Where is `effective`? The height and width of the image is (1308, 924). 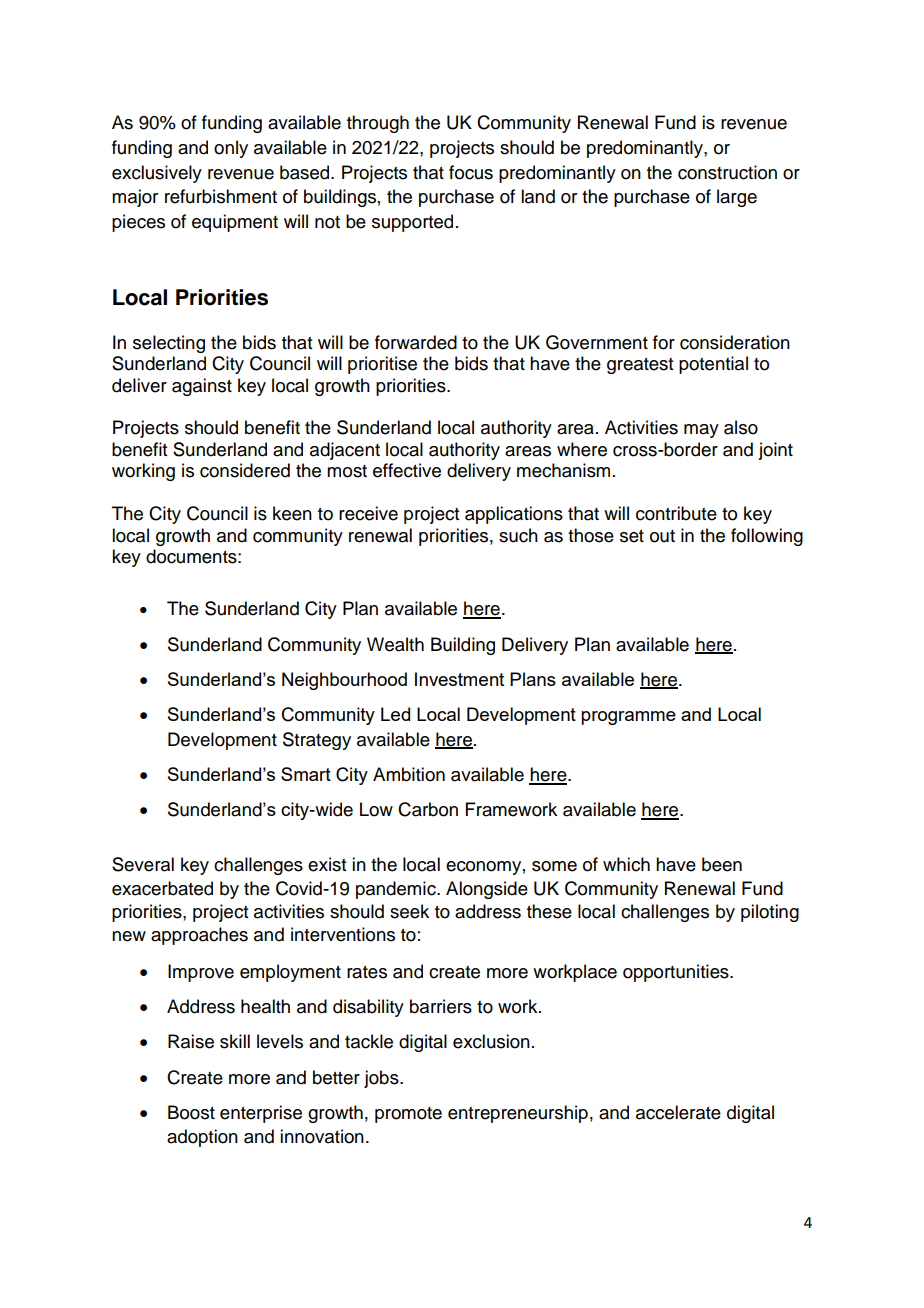
effective is located at coordinates (407, 470).
